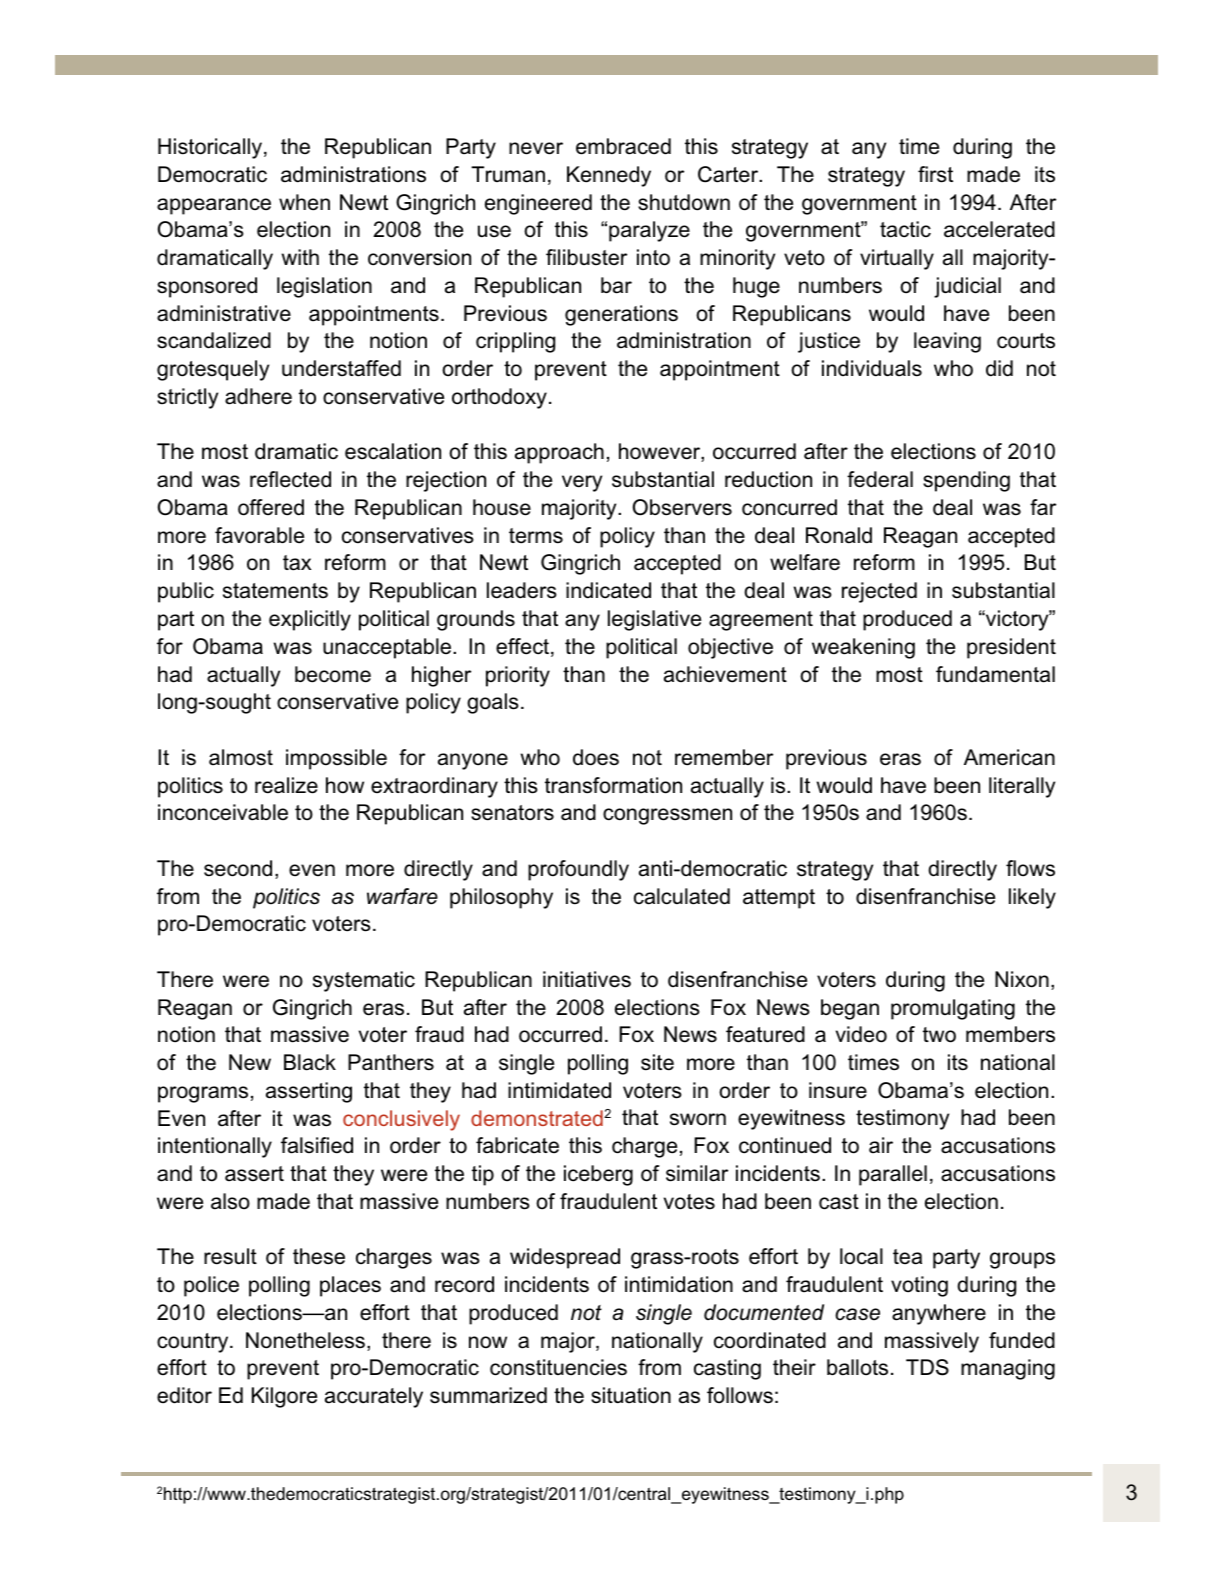 The image size is (1213, 1570). What do you see at coordinates (558, 1367) in the screenshot?
I see `constituencies` at bounding box center [558, 1367].
